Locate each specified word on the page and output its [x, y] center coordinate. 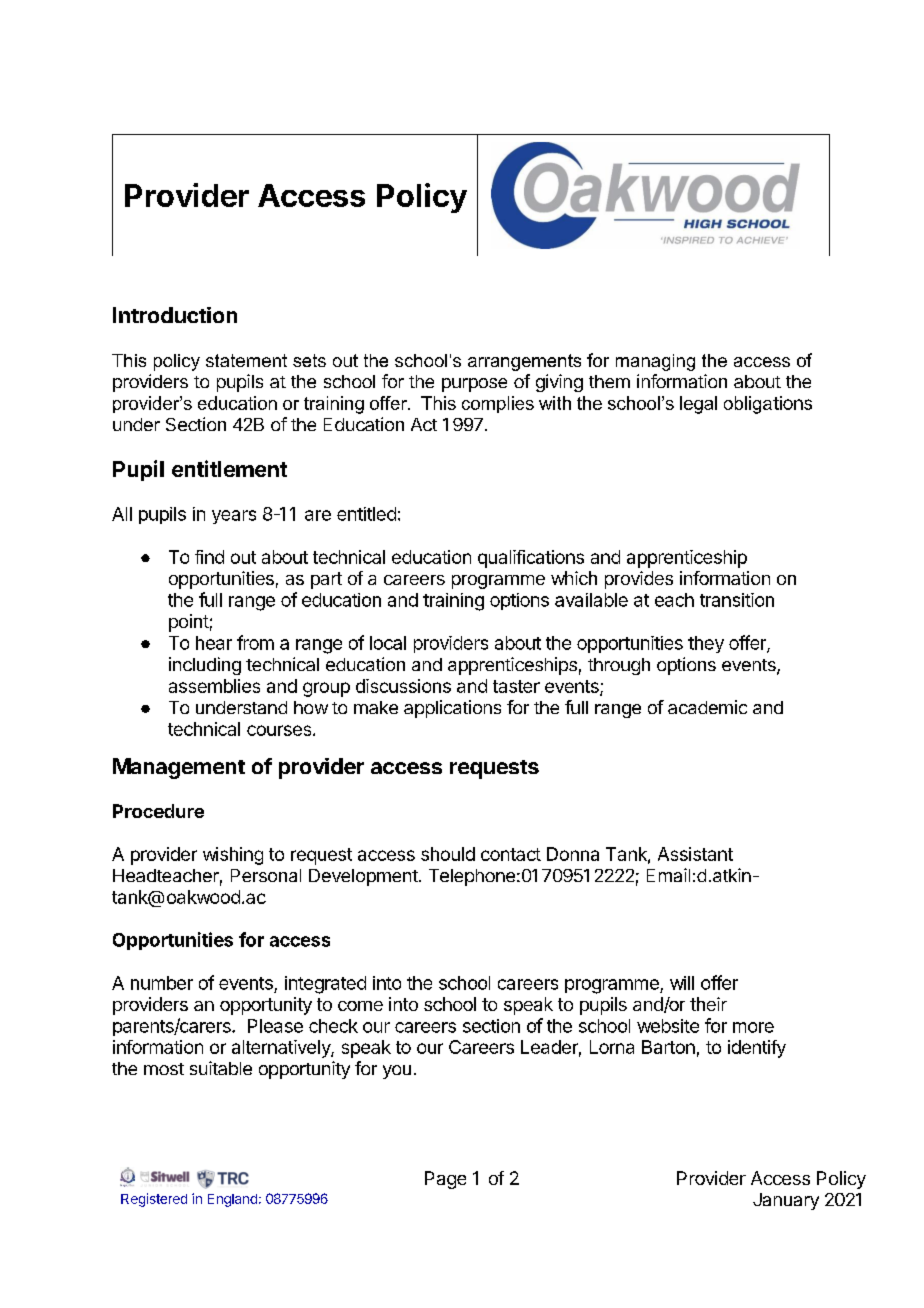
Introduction [175, 315]
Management [179, 768]
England [232, 1200]
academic [707, 707]
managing [655, 362]
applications [452, 709]
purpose [474, 385]
